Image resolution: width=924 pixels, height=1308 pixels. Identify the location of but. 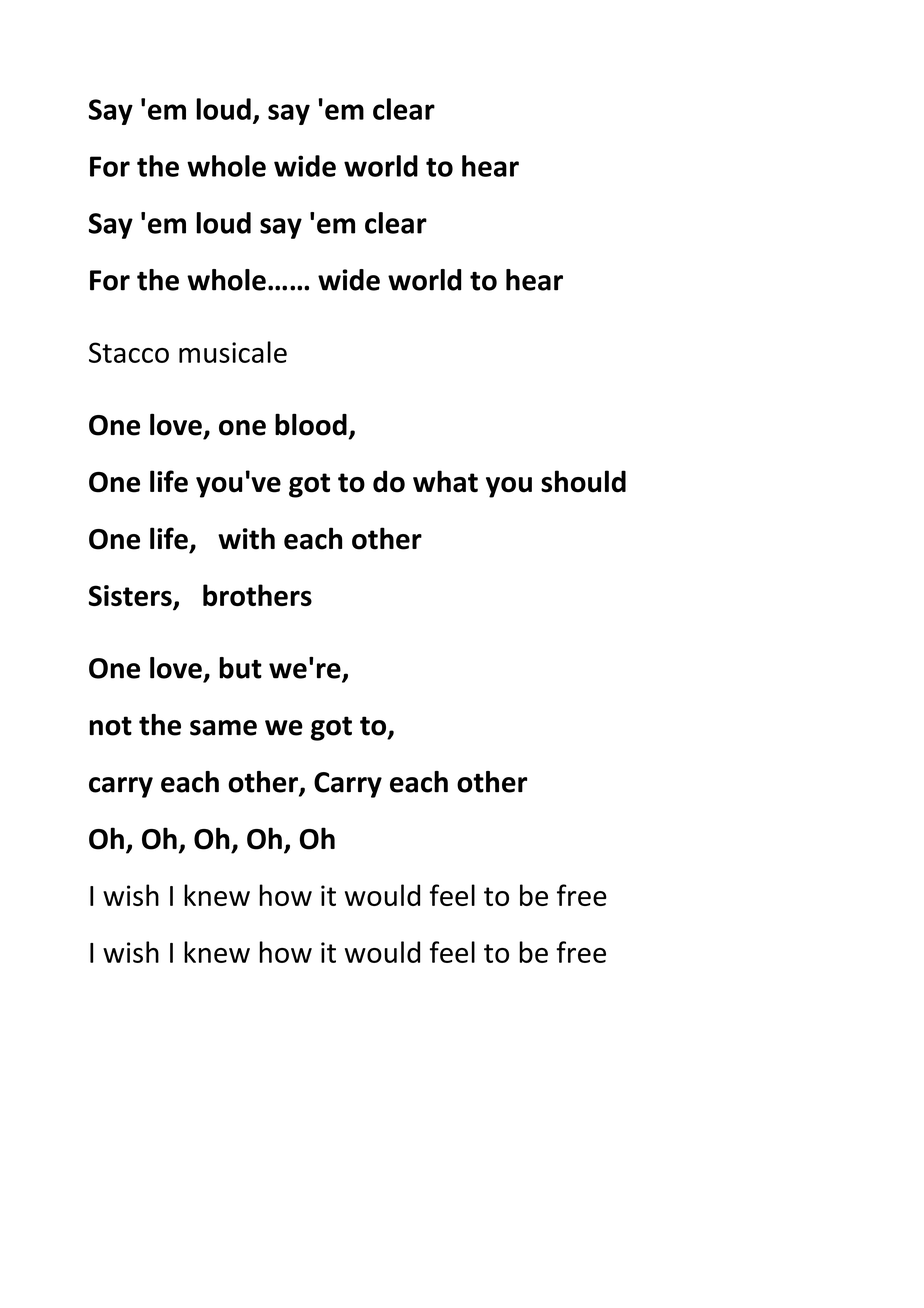
(240, 668).
